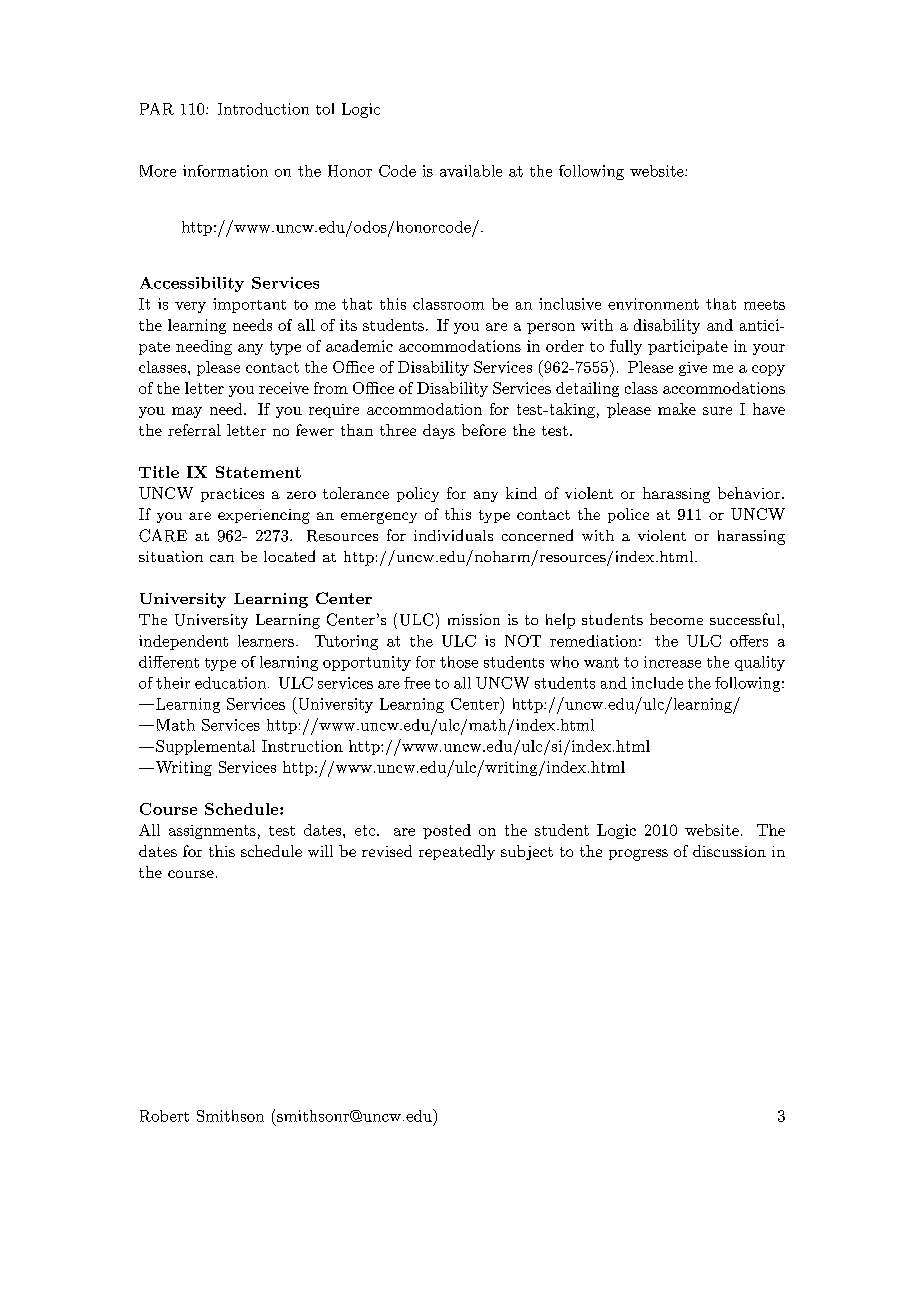 This screenshot has height=1308, width=924. Describe the element at coordinates (484, 430) in the screenshot. I see `before` at that location.
